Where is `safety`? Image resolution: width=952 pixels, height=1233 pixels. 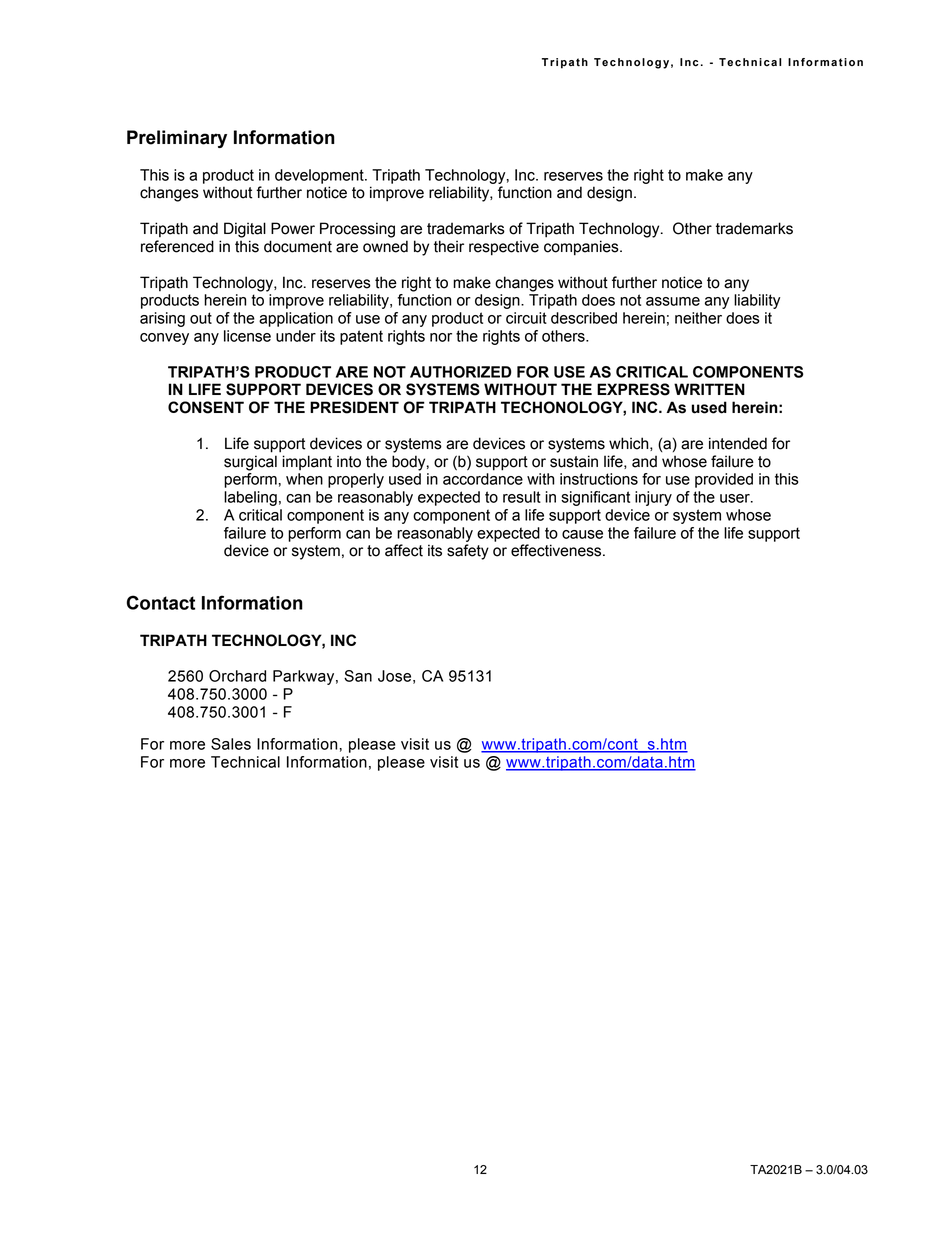
safety is located at coordinates (468, 552).
